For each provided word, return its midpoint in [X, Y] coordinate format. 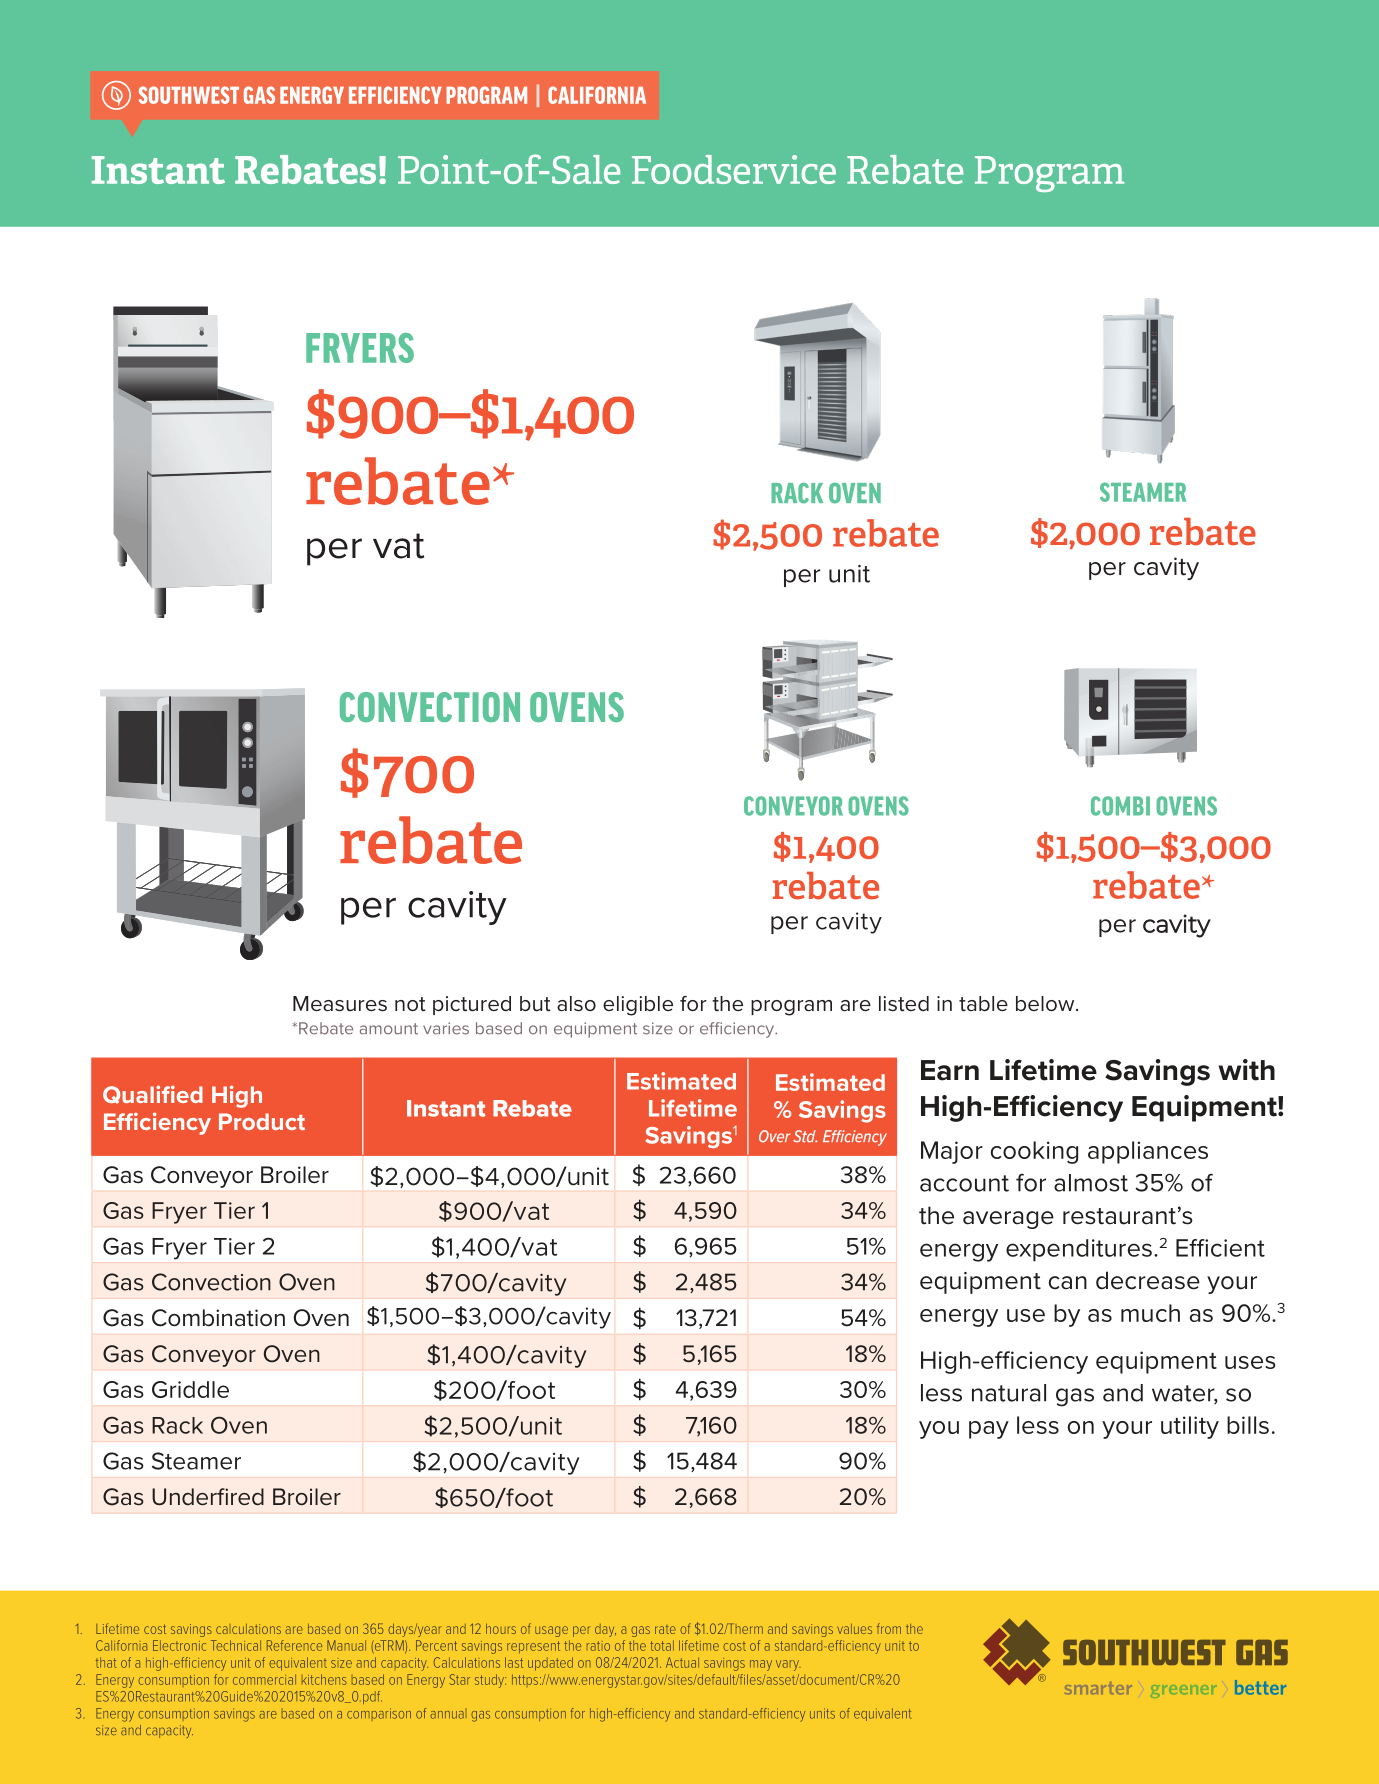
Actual [682, 1662]
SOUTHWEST [189, 95]
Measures [340, 1004]
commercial [264, 1679]
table [983, 1004]
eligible [638, 1006]
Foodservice [734, 169]
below [1046, 1003]
